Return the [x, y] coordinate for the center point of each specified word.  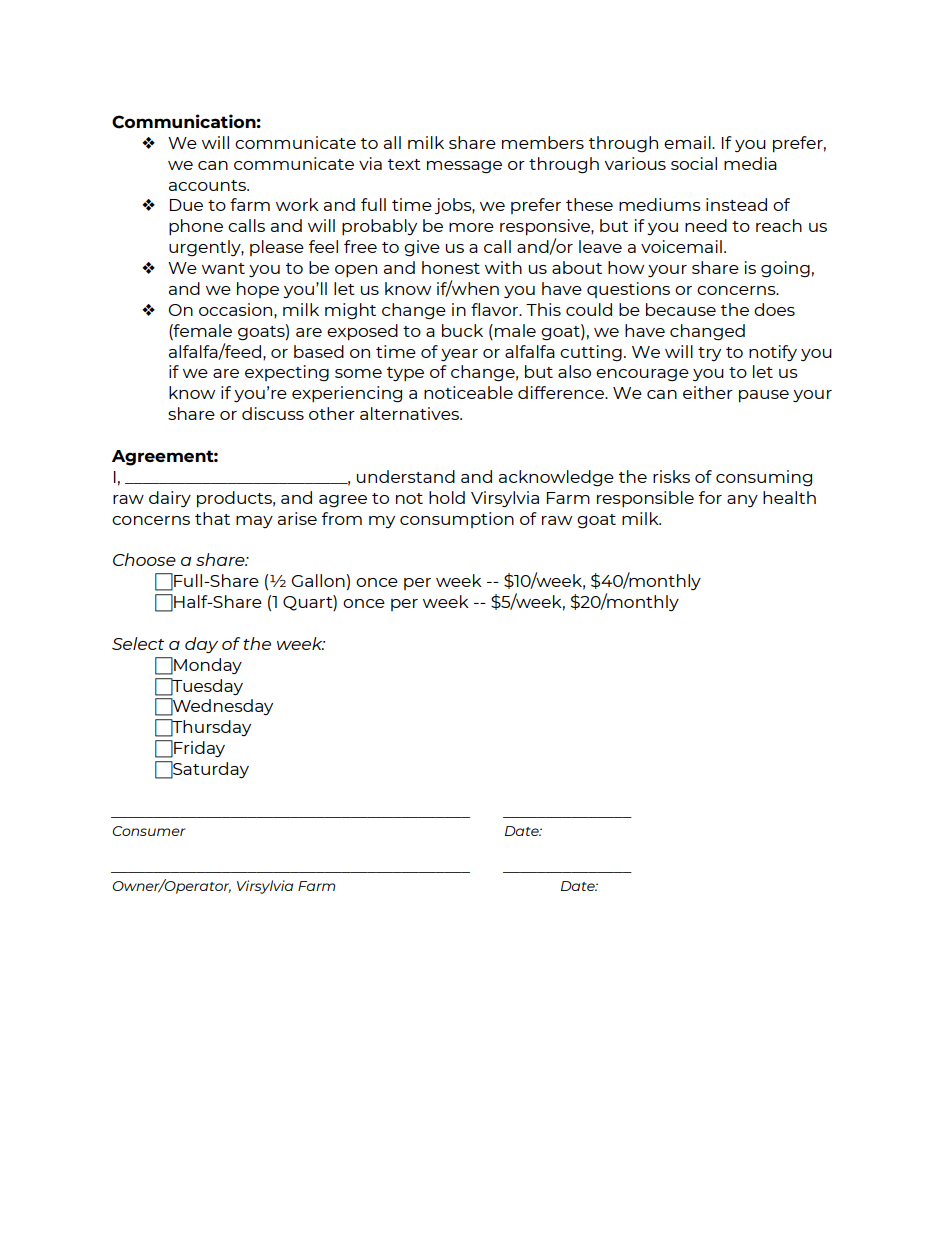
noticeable [468, 392]
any [742, 501]
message [464, 167]
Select [138, 643]
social [694, 163]
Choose [144, 559]
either [708, 392]
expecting [287, 373]
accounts [208, 185]
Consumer [149, 831]
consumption [457, 520]
